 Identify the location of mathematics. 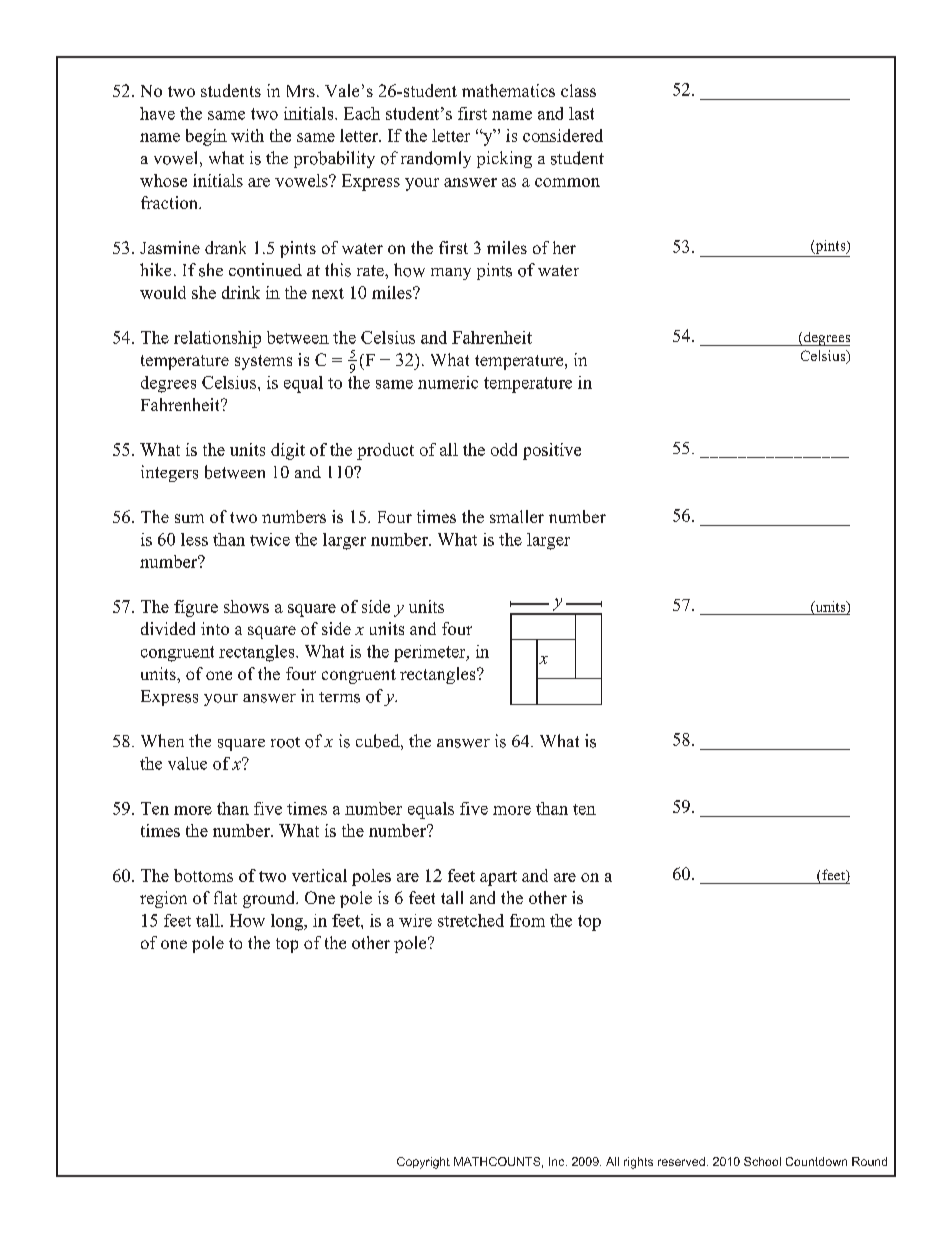
(508, 90).
